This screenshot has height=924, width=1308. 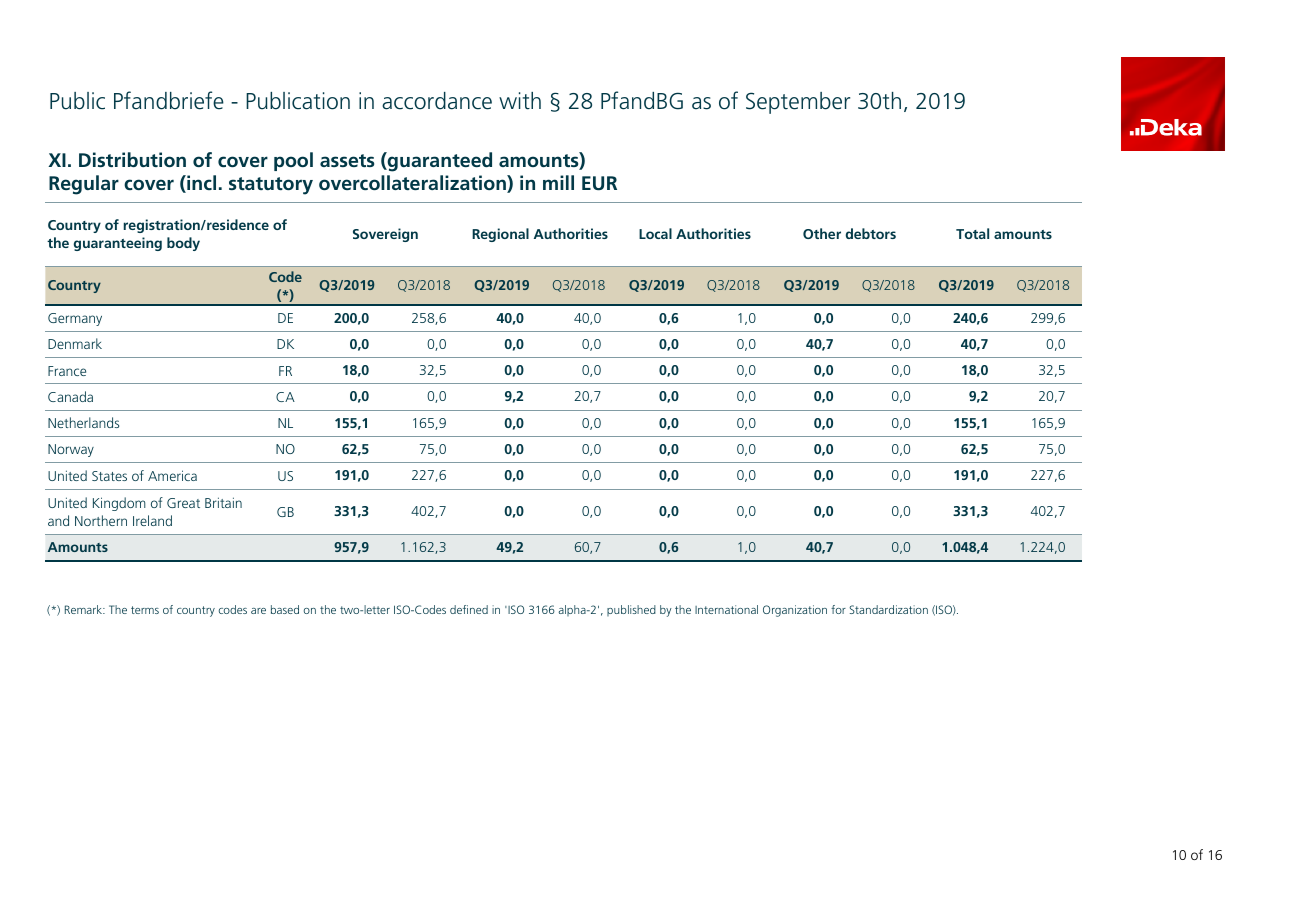 I want to click on with, so click(x=520, y=101).
